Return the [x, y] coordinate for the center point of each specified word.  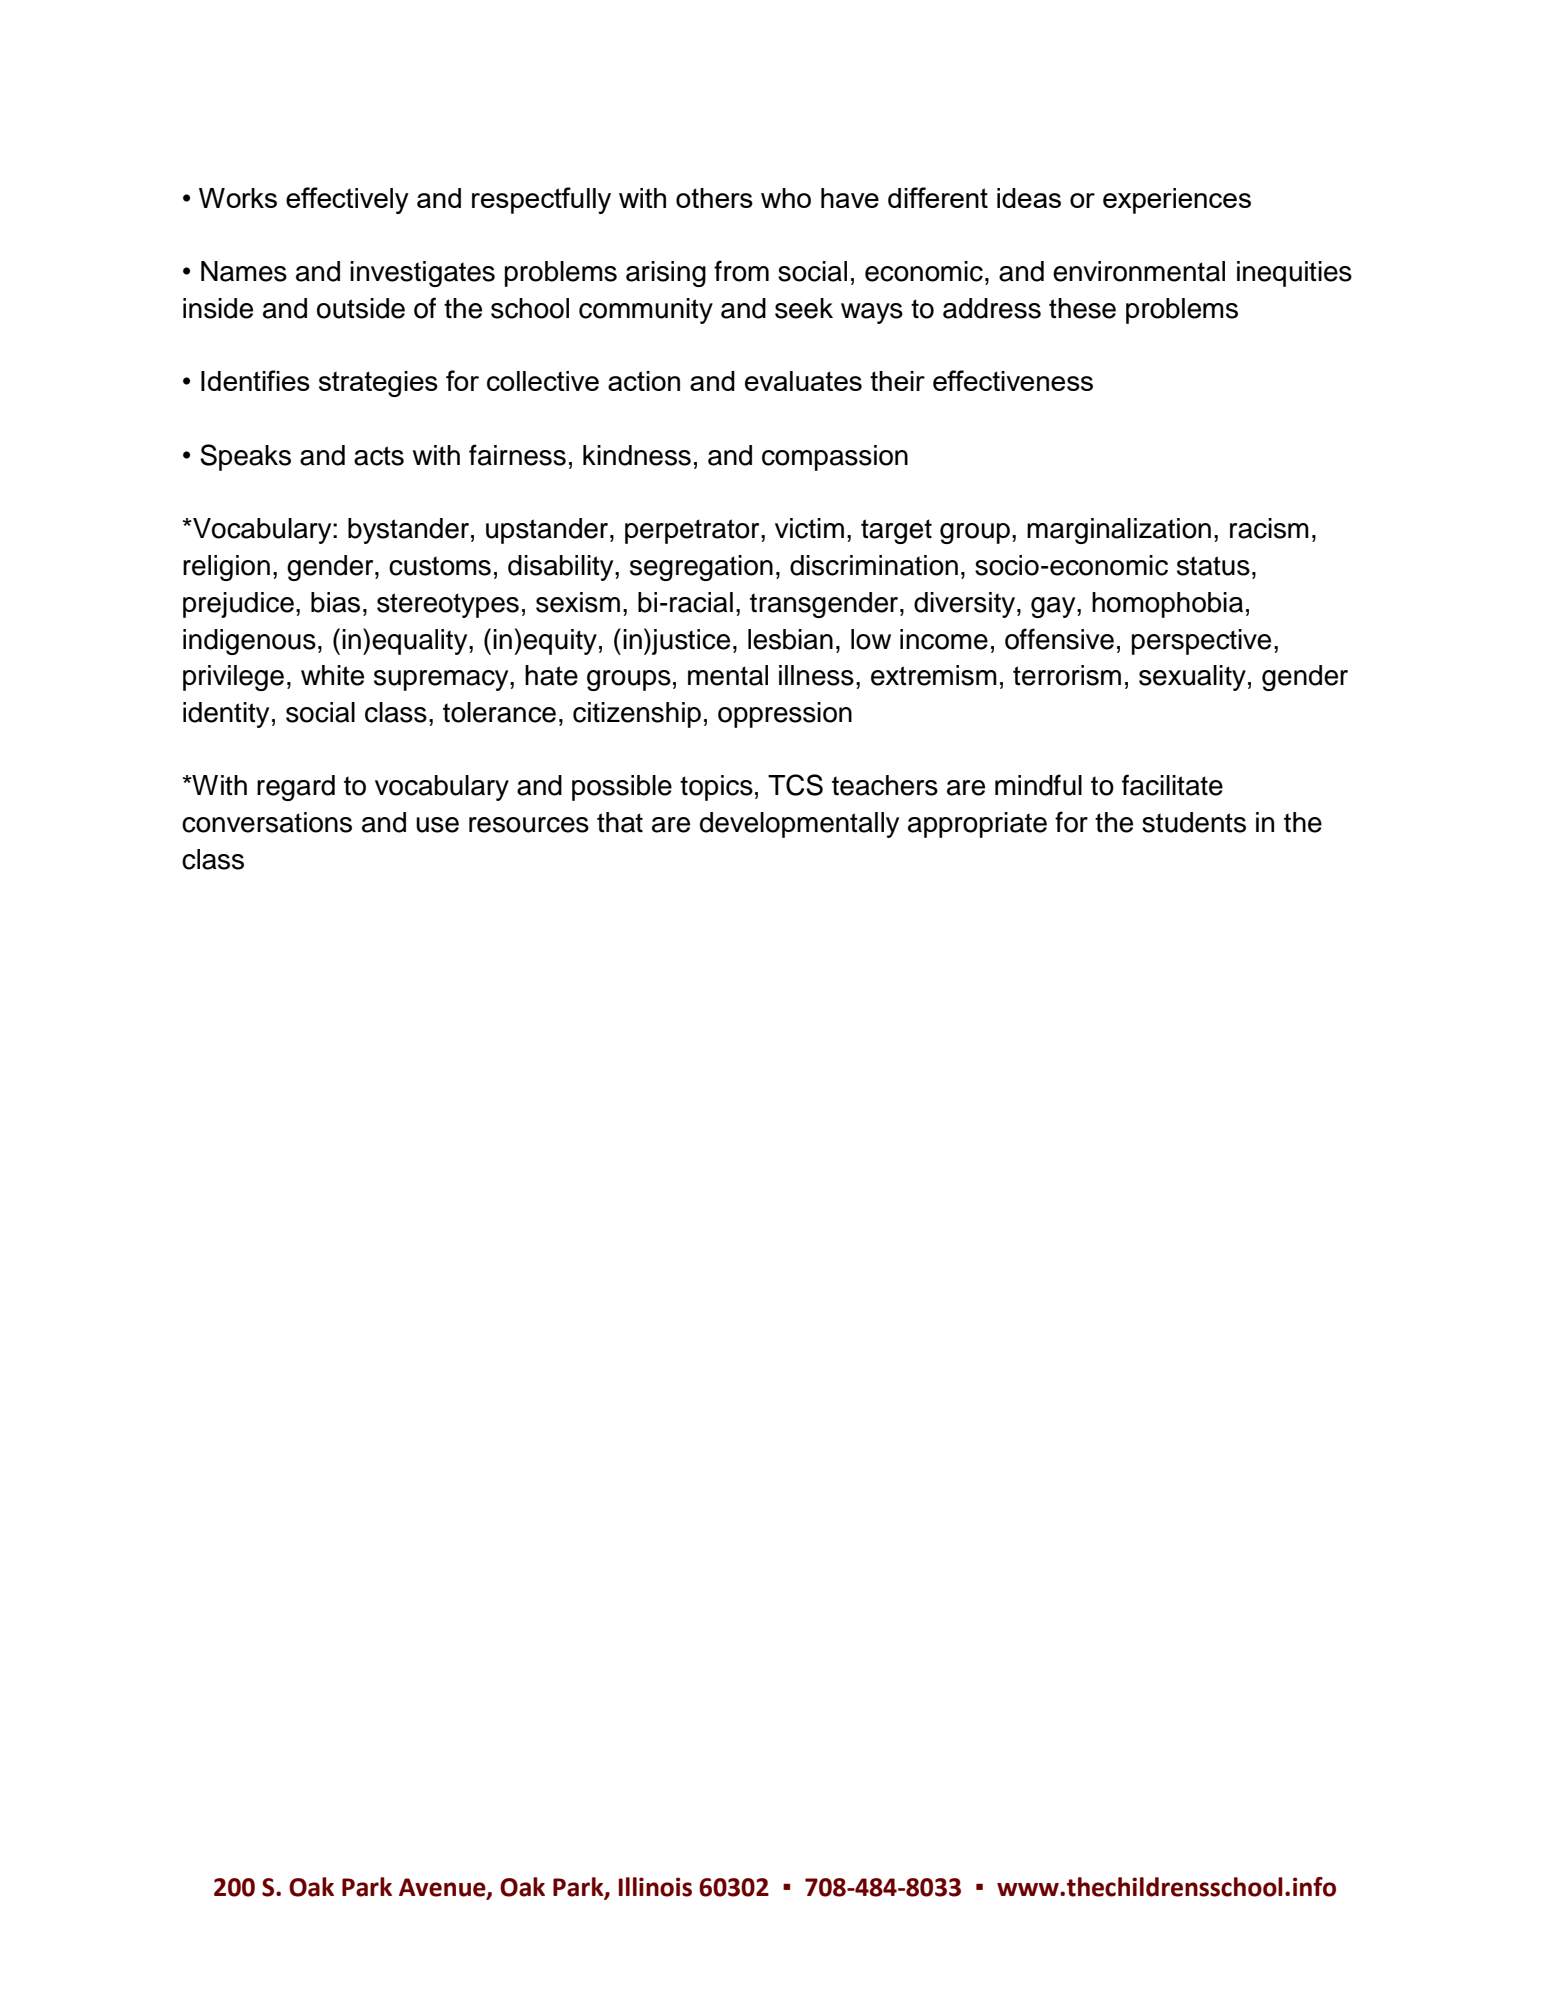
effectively [347, 200]
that [620, 822]
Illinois [655, 1887]
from [741, 271]
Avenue [443, 1888]
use [437, 825]
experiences [1177, 201]
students [1194, 822]
